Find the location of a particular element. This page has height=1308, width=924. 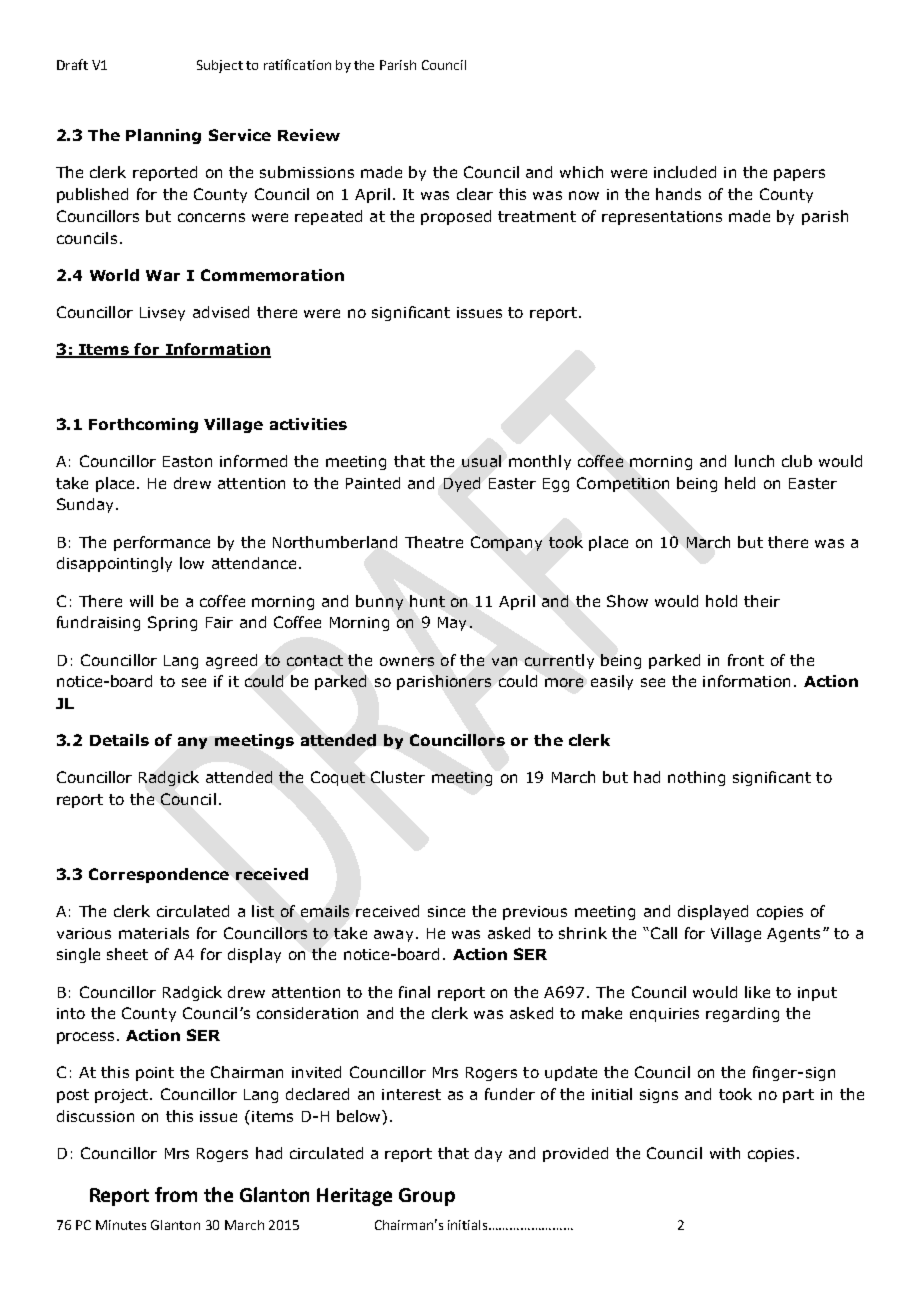

since is located at coordinates (446, 911).
